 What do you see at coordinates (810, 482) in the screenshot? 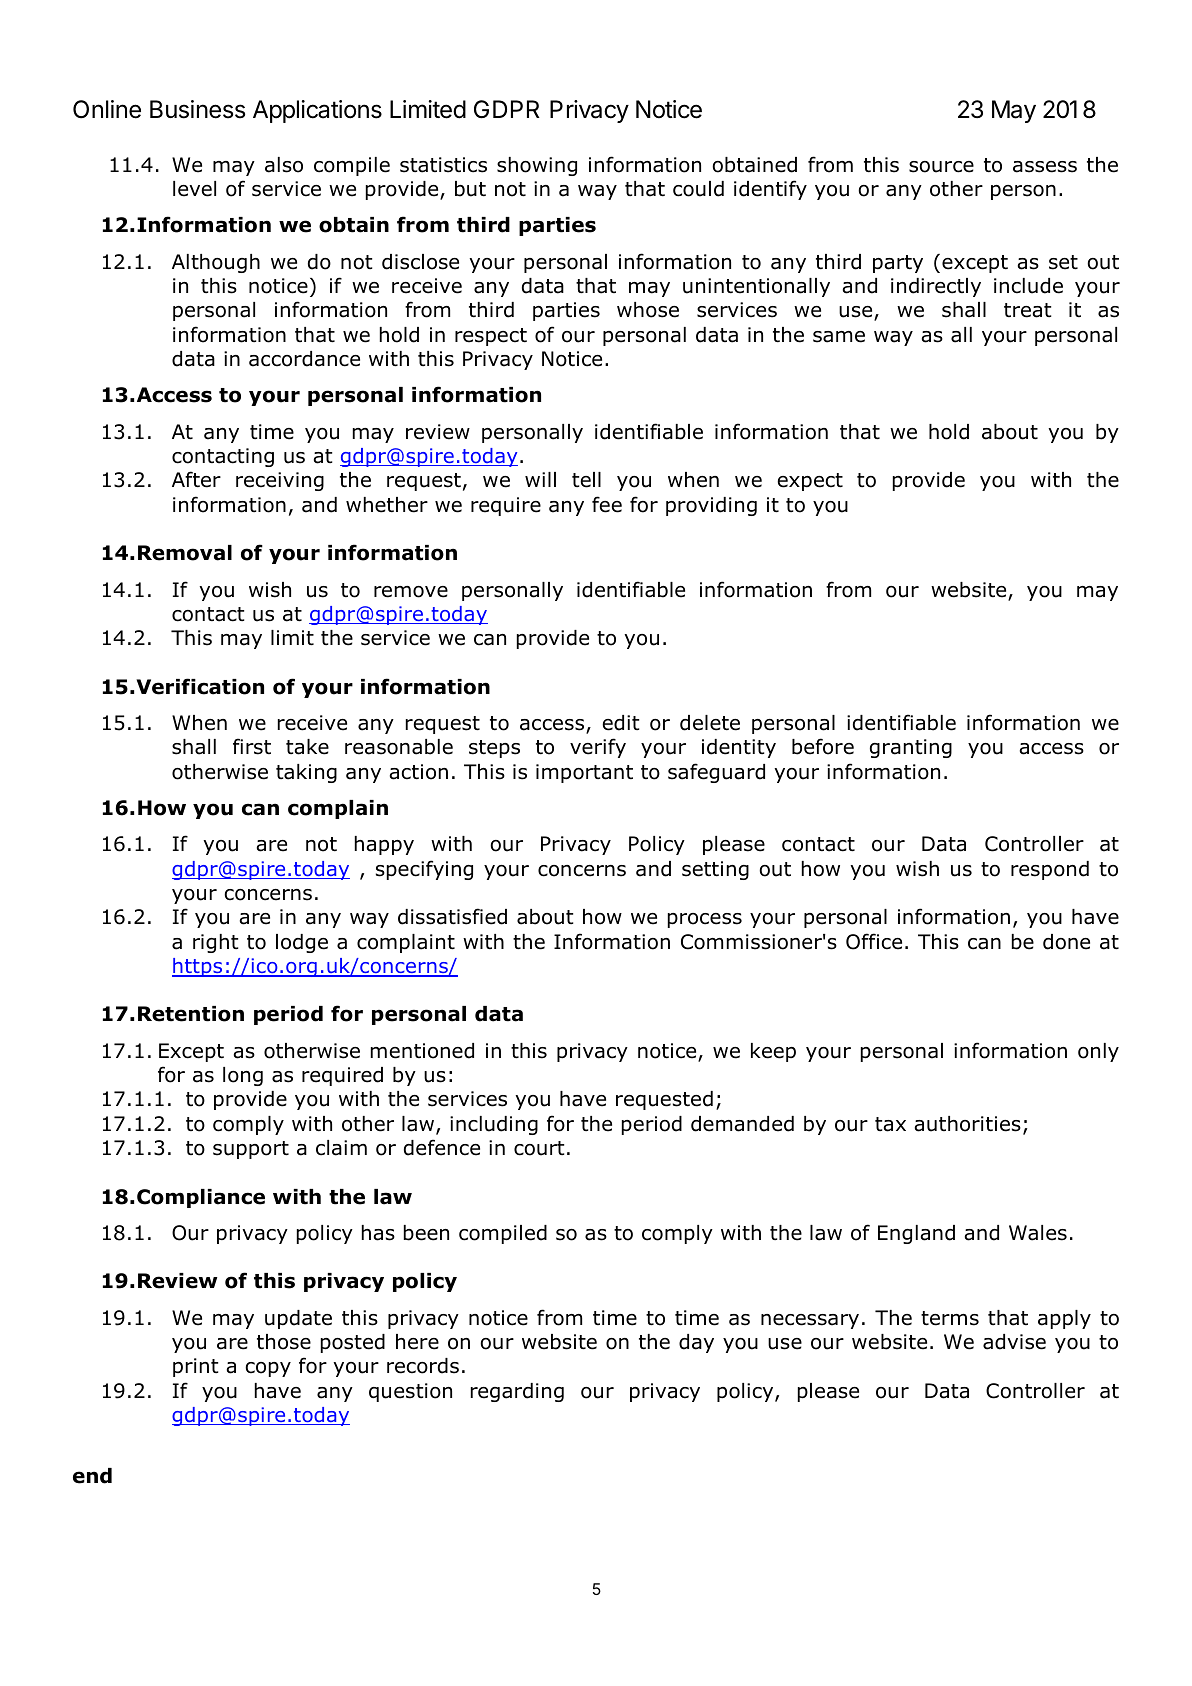
I see `expect` at bounding box center [810, 482].
